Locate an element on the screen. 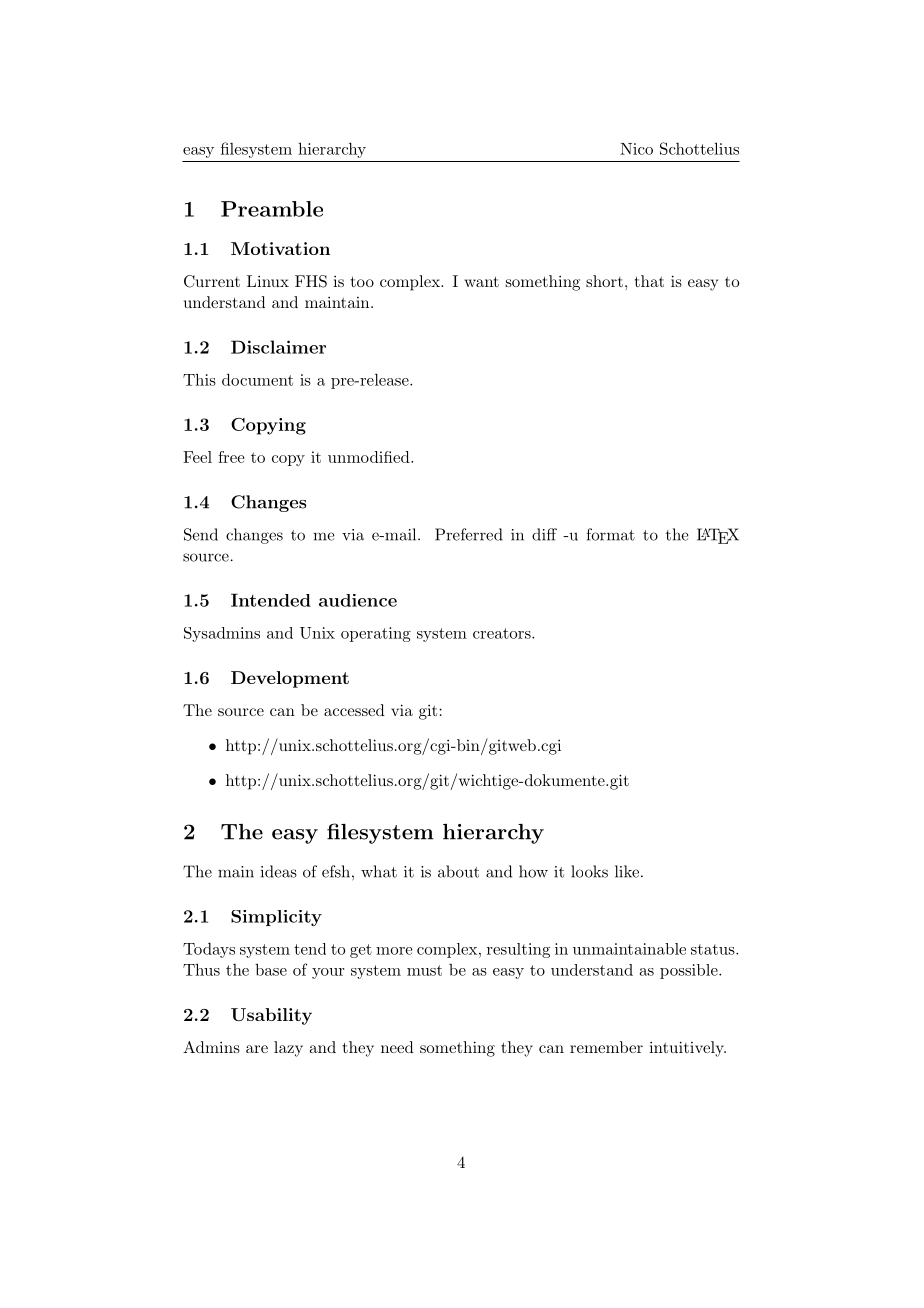 The image size is (924, 1308). Send is located at coordinates (201, 534).
